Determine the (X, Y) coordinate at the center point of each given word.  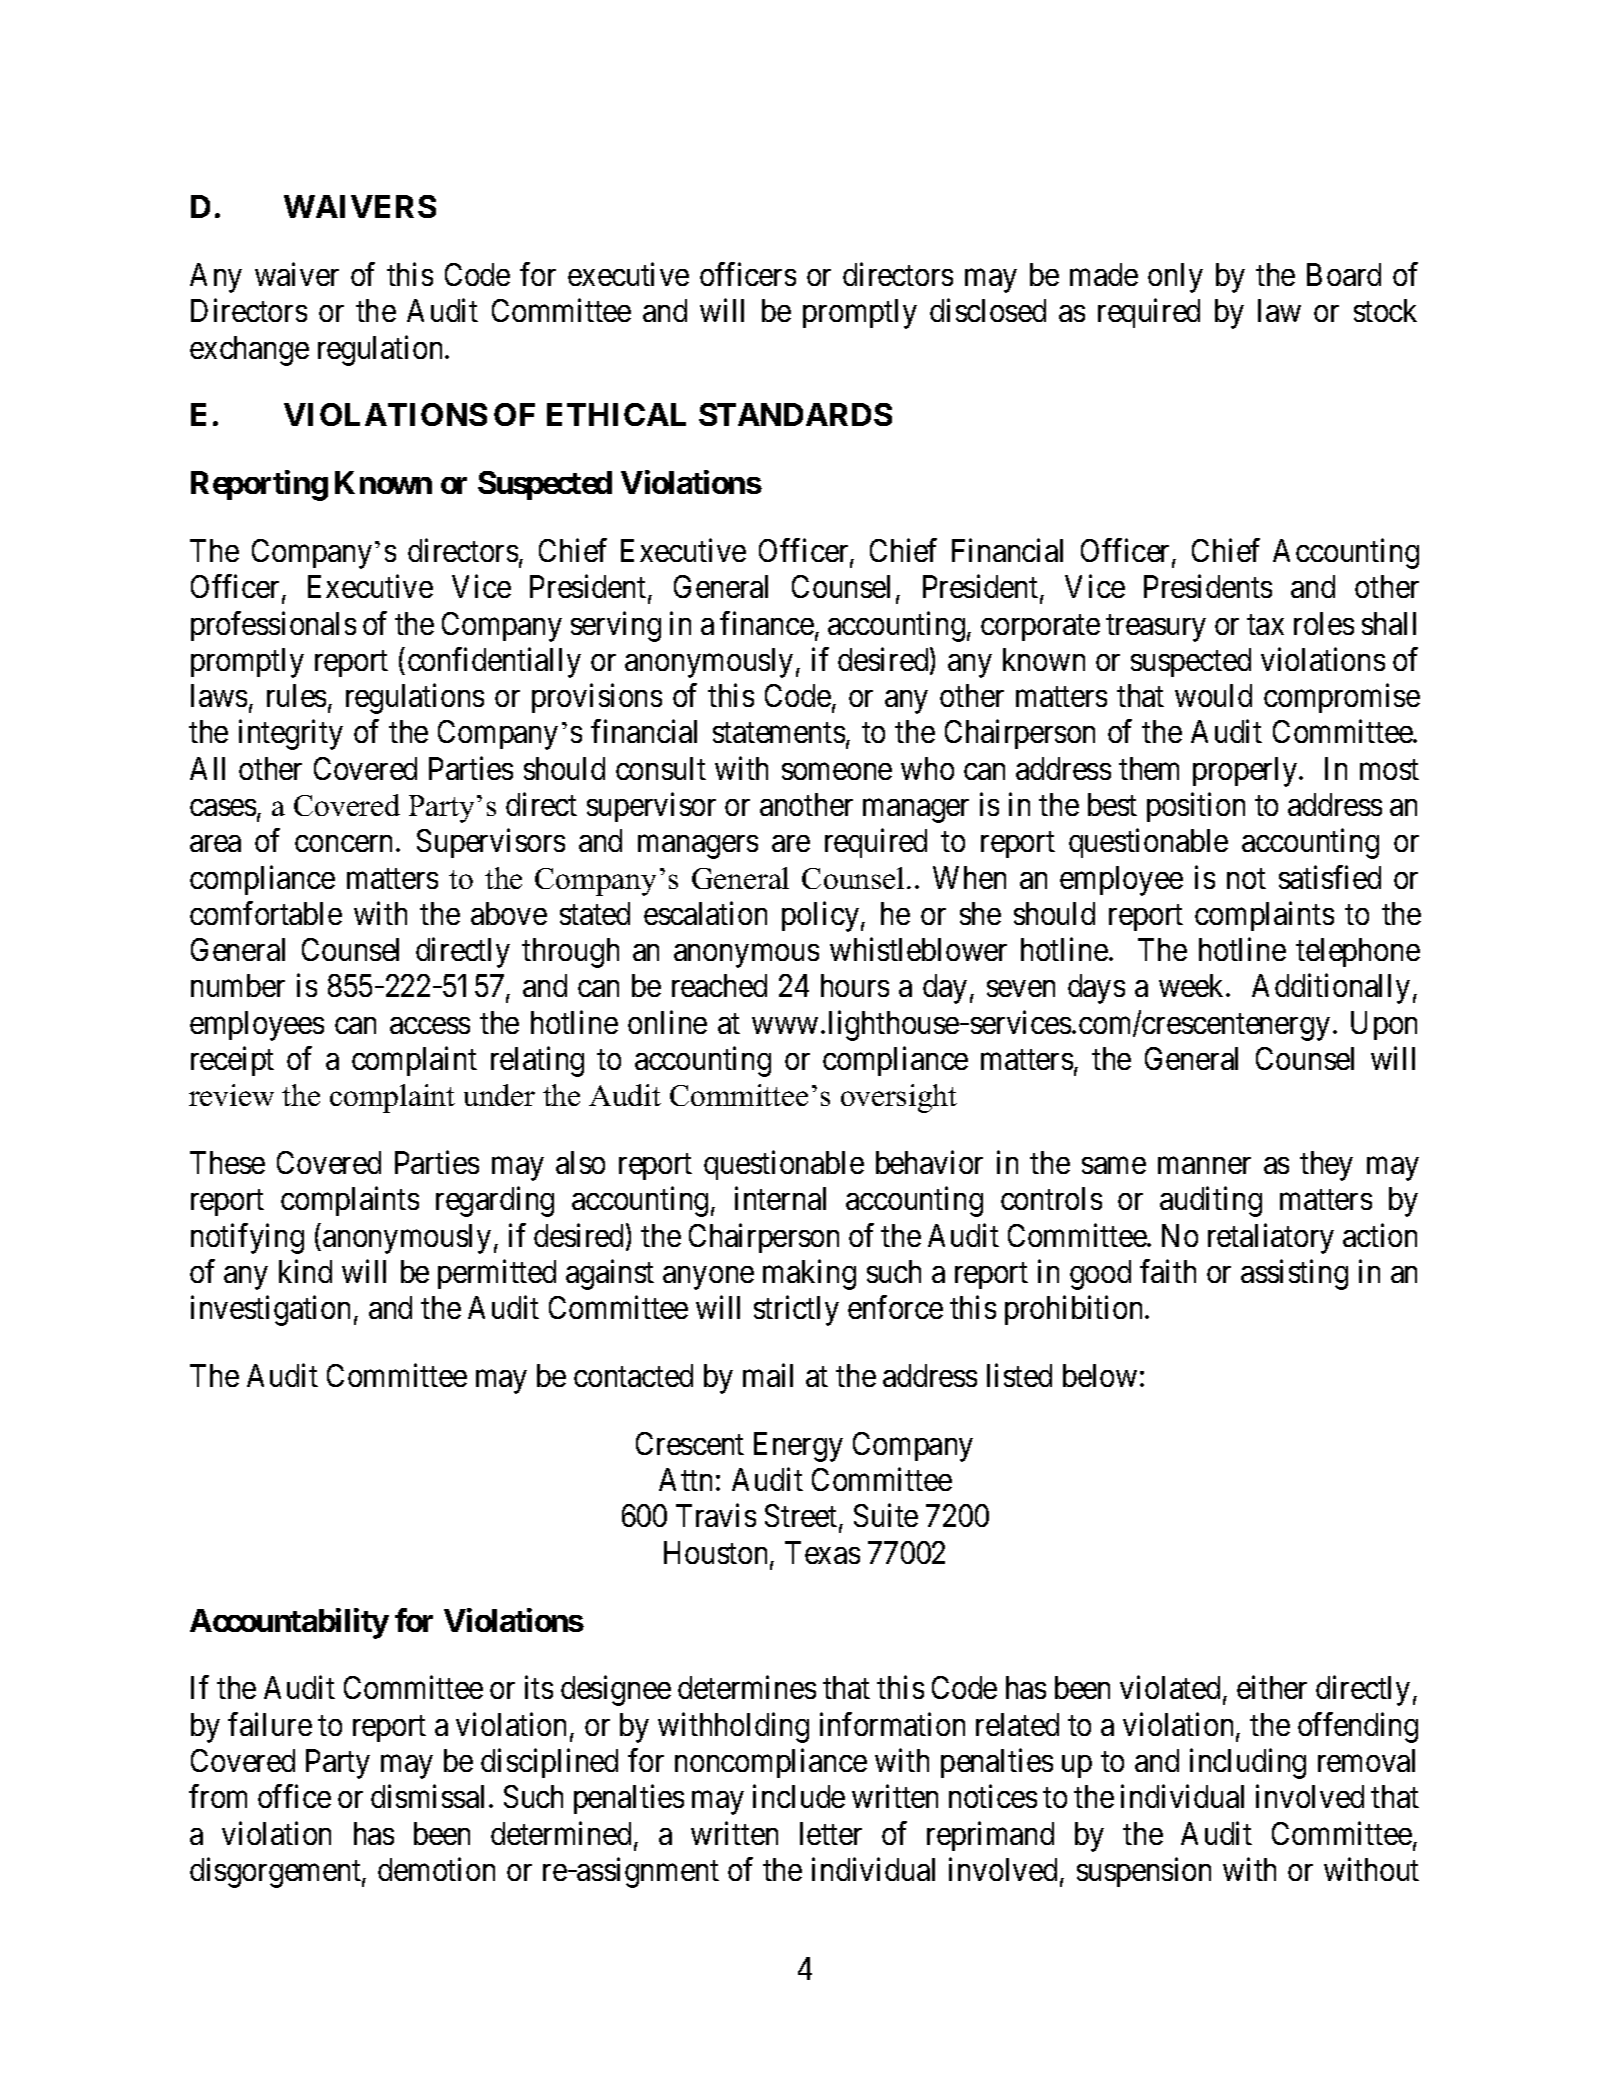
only (1175, 278)
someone (837, 771)
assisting (1294, 1274)
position (1196, 807)
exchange (249, 351)
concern (343, 844)
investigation (270, 1311)
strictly (796, 1311)
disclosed (988, 310)
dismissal (430, 1796)
